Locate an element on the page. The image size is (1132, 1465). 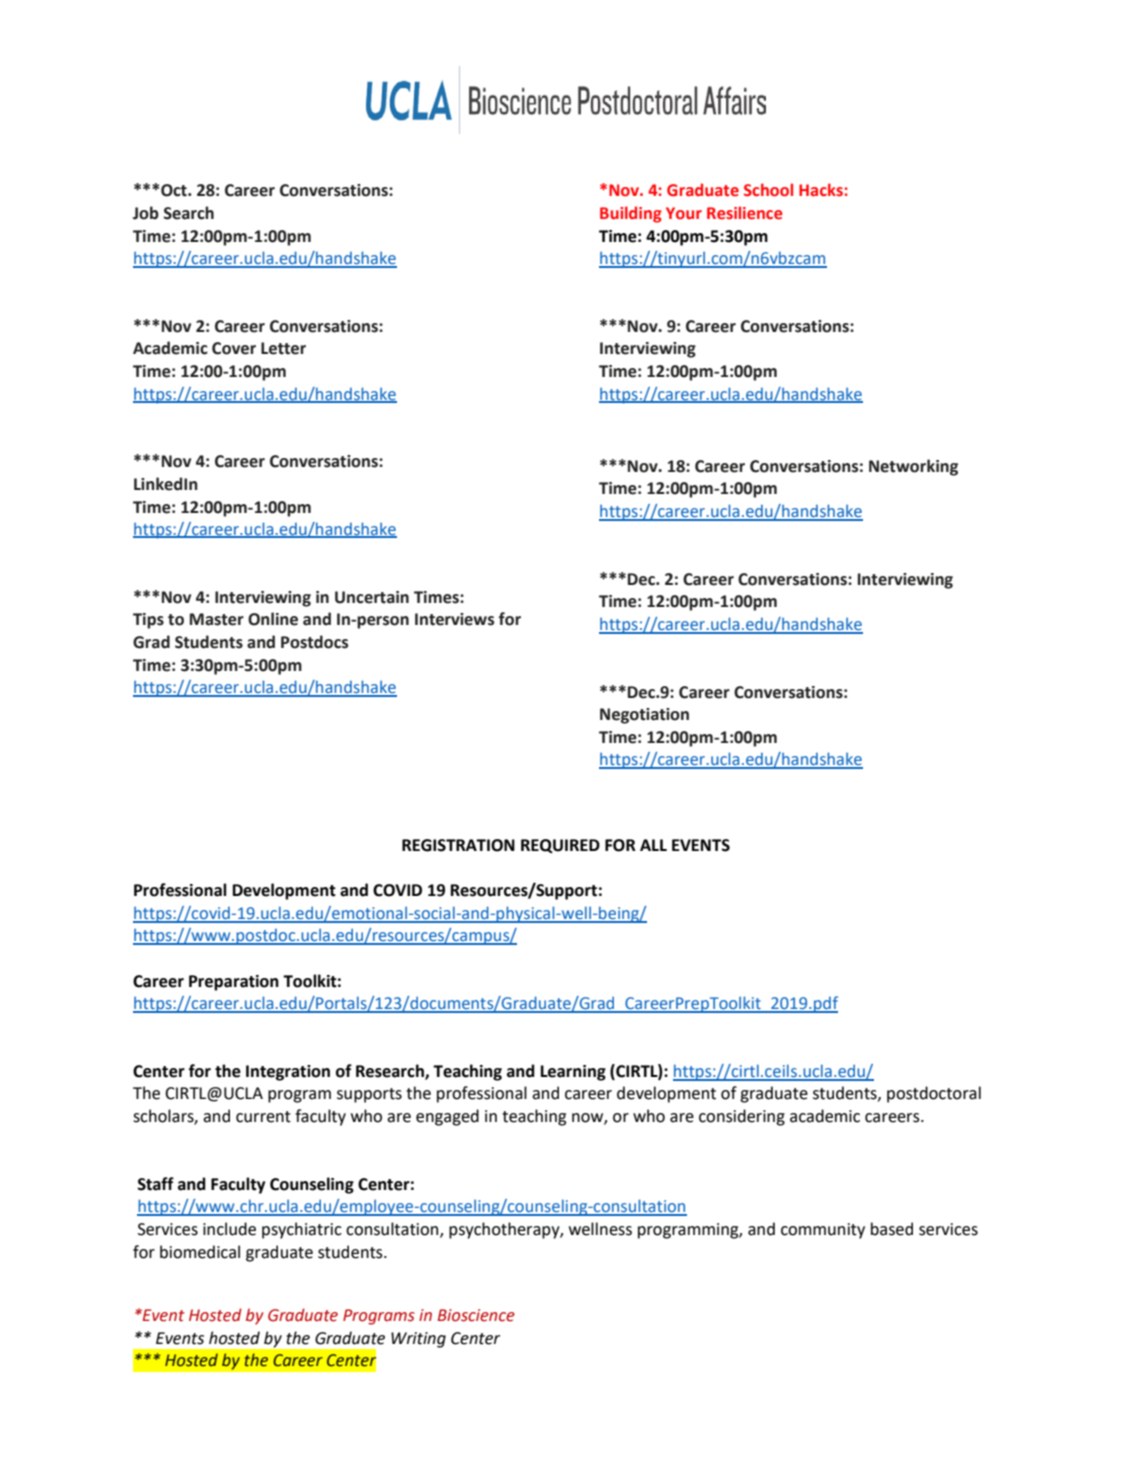
Bioscience is located at coordinates (476, 1315).
